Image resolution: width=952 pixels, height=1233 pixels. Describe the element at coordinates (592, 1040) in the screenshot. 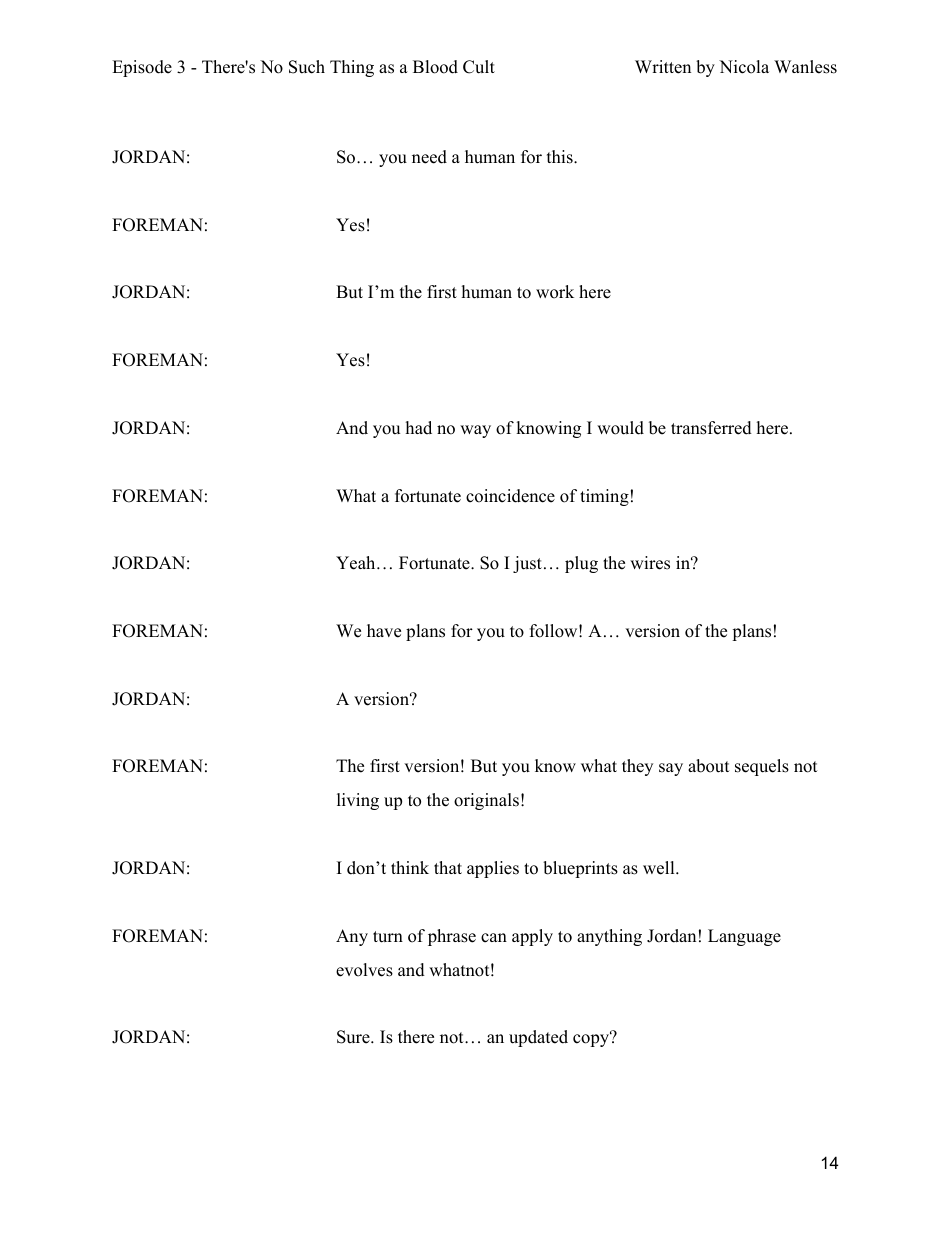

I see `copy` at that location.
